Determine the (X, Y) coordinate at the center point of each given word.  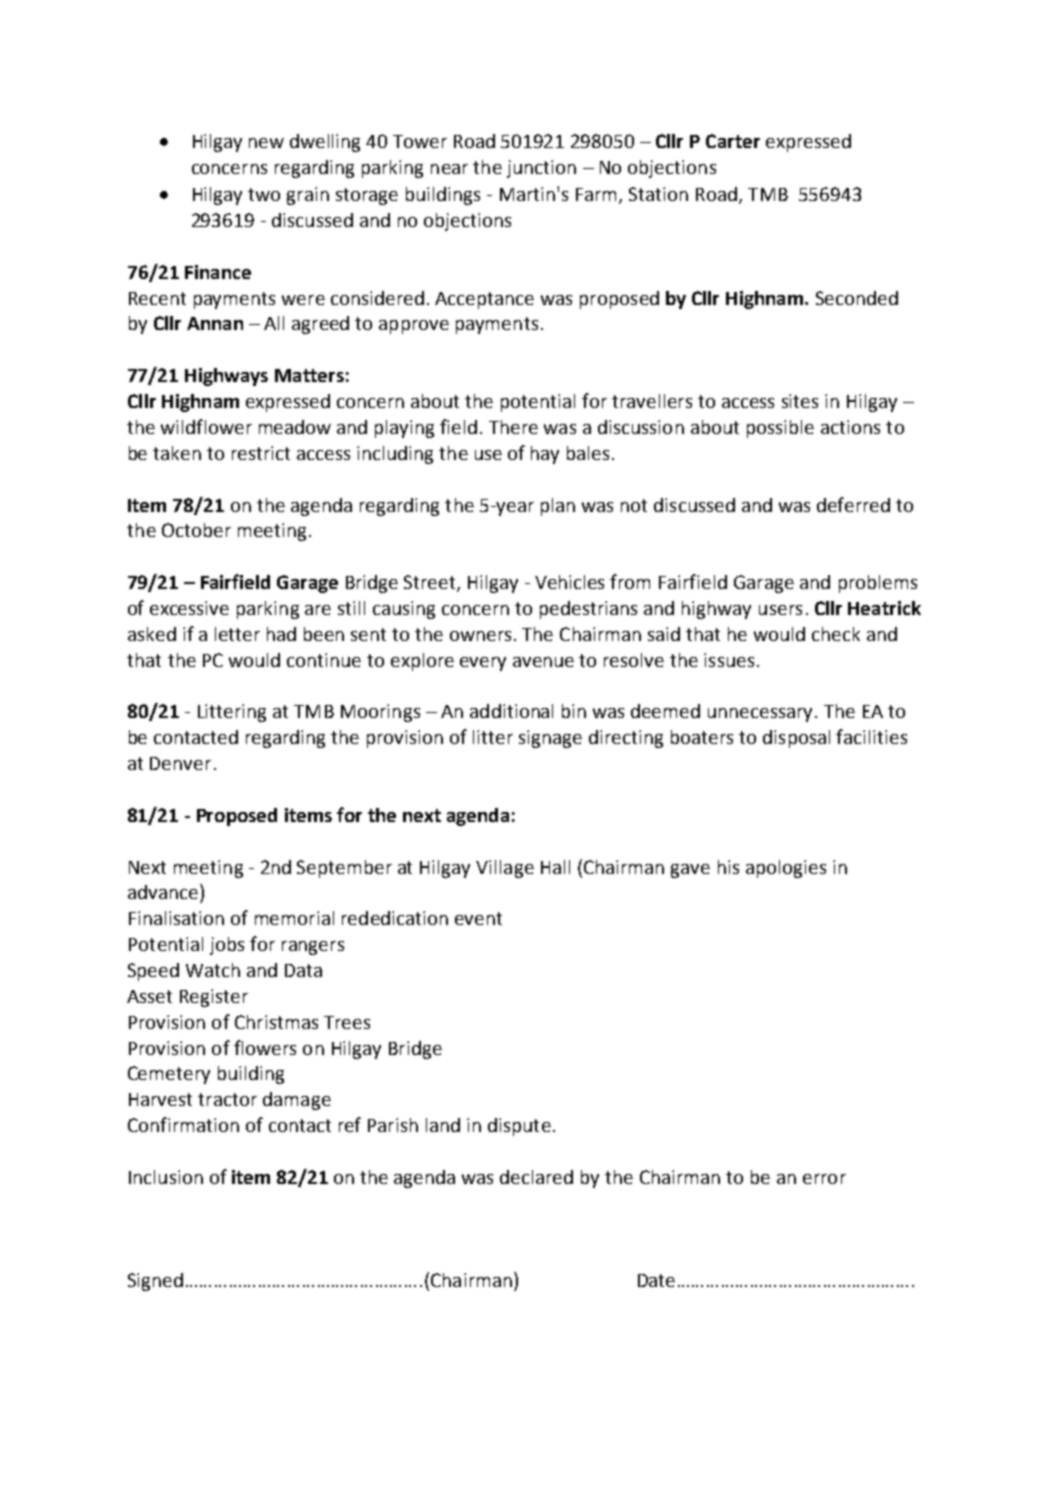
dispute (519, 1127)
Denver (180, 763)
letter (237, 634)
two (264, 194)
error (824, 1179)
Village (505, 869)
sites (800, 401)
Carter (733, 141)
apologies (786, 869)
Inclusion (166, 1177)
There (513, 427)
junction (541, 169)
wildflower (206, 426)
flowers (265, 1047)
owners (480, 636)
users (780, 610)
